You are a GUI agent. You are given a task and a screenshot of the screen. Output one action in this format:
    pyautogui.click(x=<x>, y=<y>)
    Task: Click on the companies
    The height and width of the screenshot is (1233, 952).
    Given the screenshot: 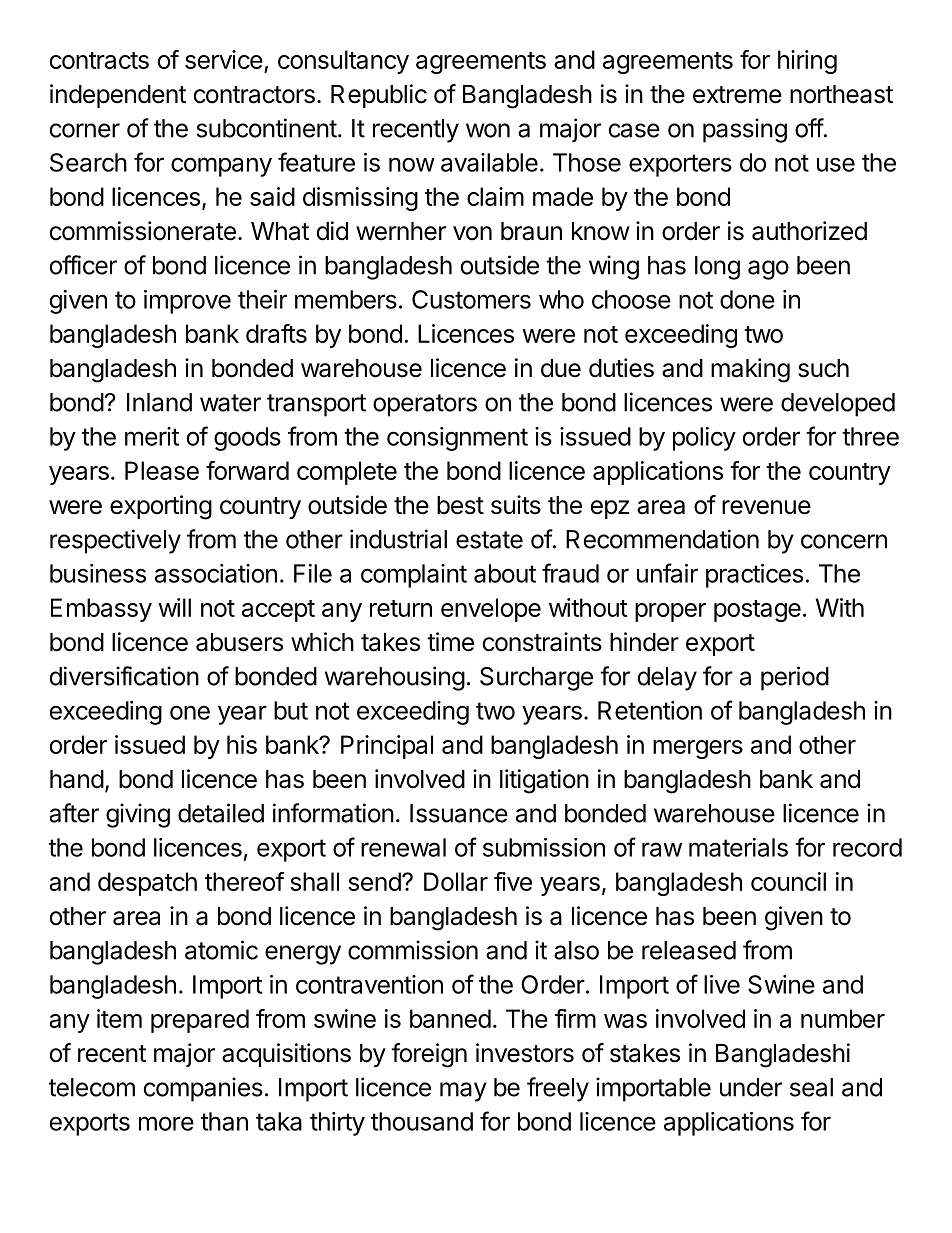 What is the action you would take?
    pyautogui.click(x=203, y=1089)
